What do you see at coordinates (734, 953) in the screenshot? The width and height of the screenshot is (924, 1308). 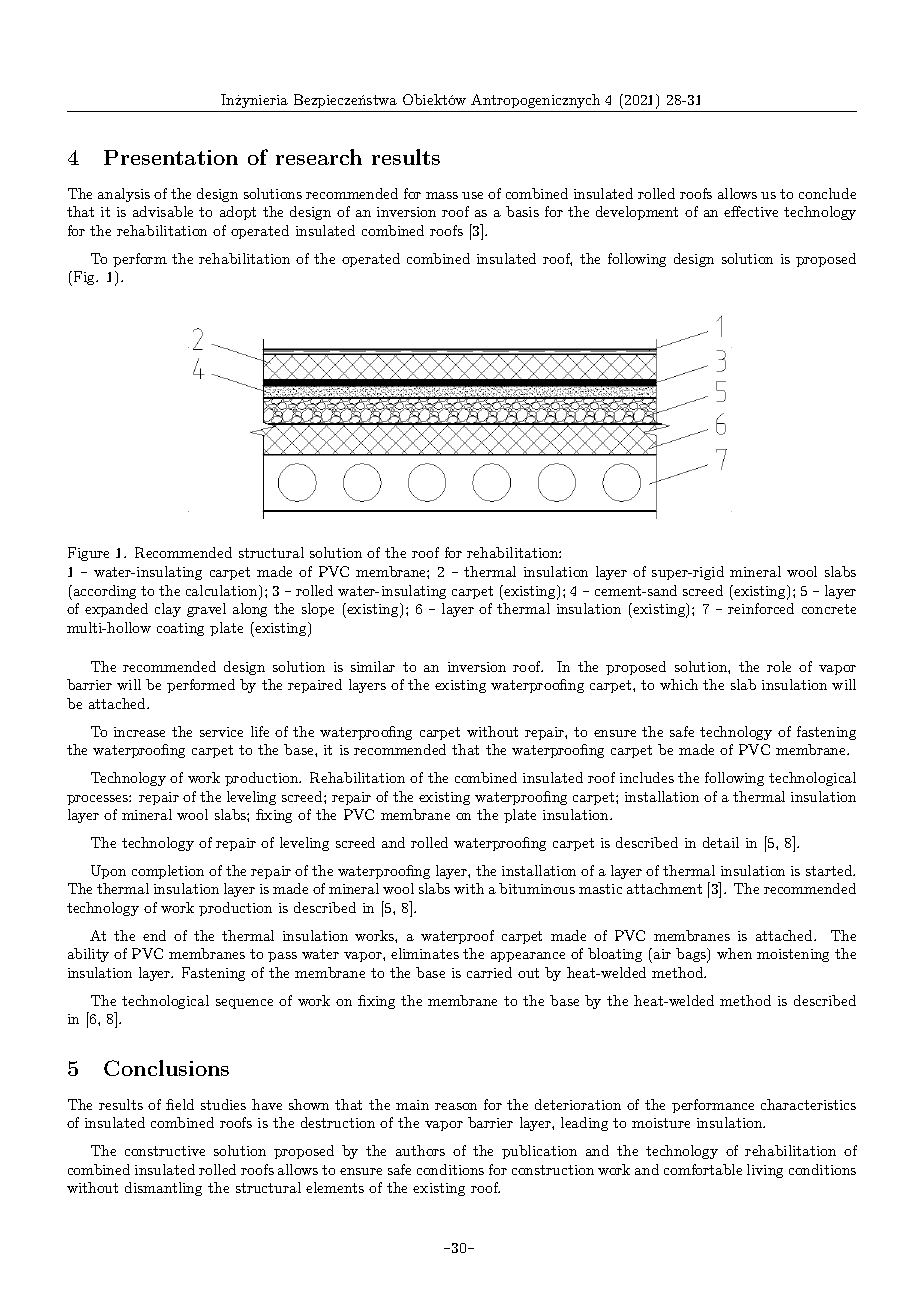 I see `when` at bounding box center [734, 953].
